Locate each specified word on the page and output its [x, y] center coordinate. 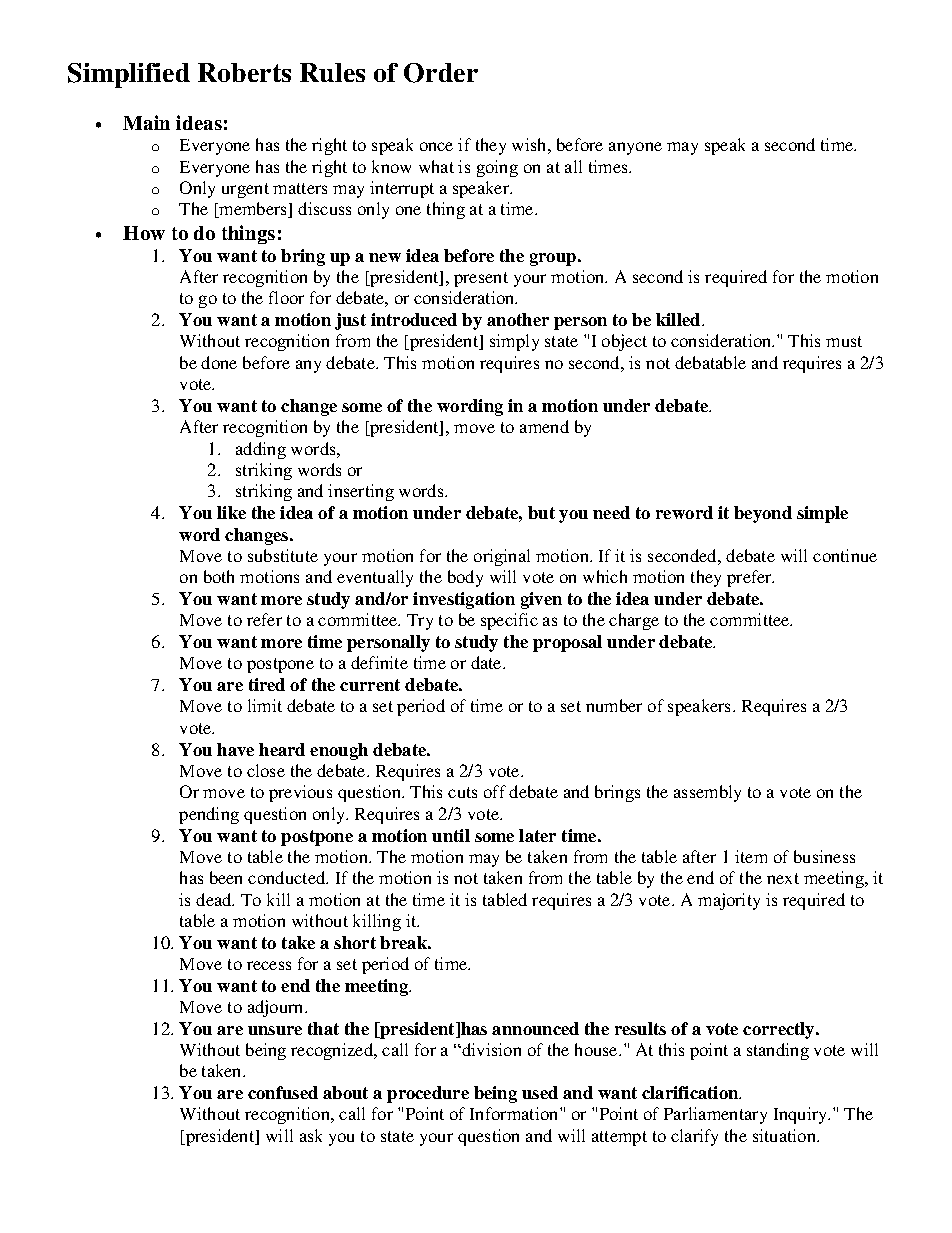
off [495, 791]
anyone [635, 148]
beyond [763, 514]
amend [544, 426]
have [235, 749]
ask [311, 1135]
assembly [707, 793]
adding [261, 450]
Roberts [244, 72]
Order [441, 73]
